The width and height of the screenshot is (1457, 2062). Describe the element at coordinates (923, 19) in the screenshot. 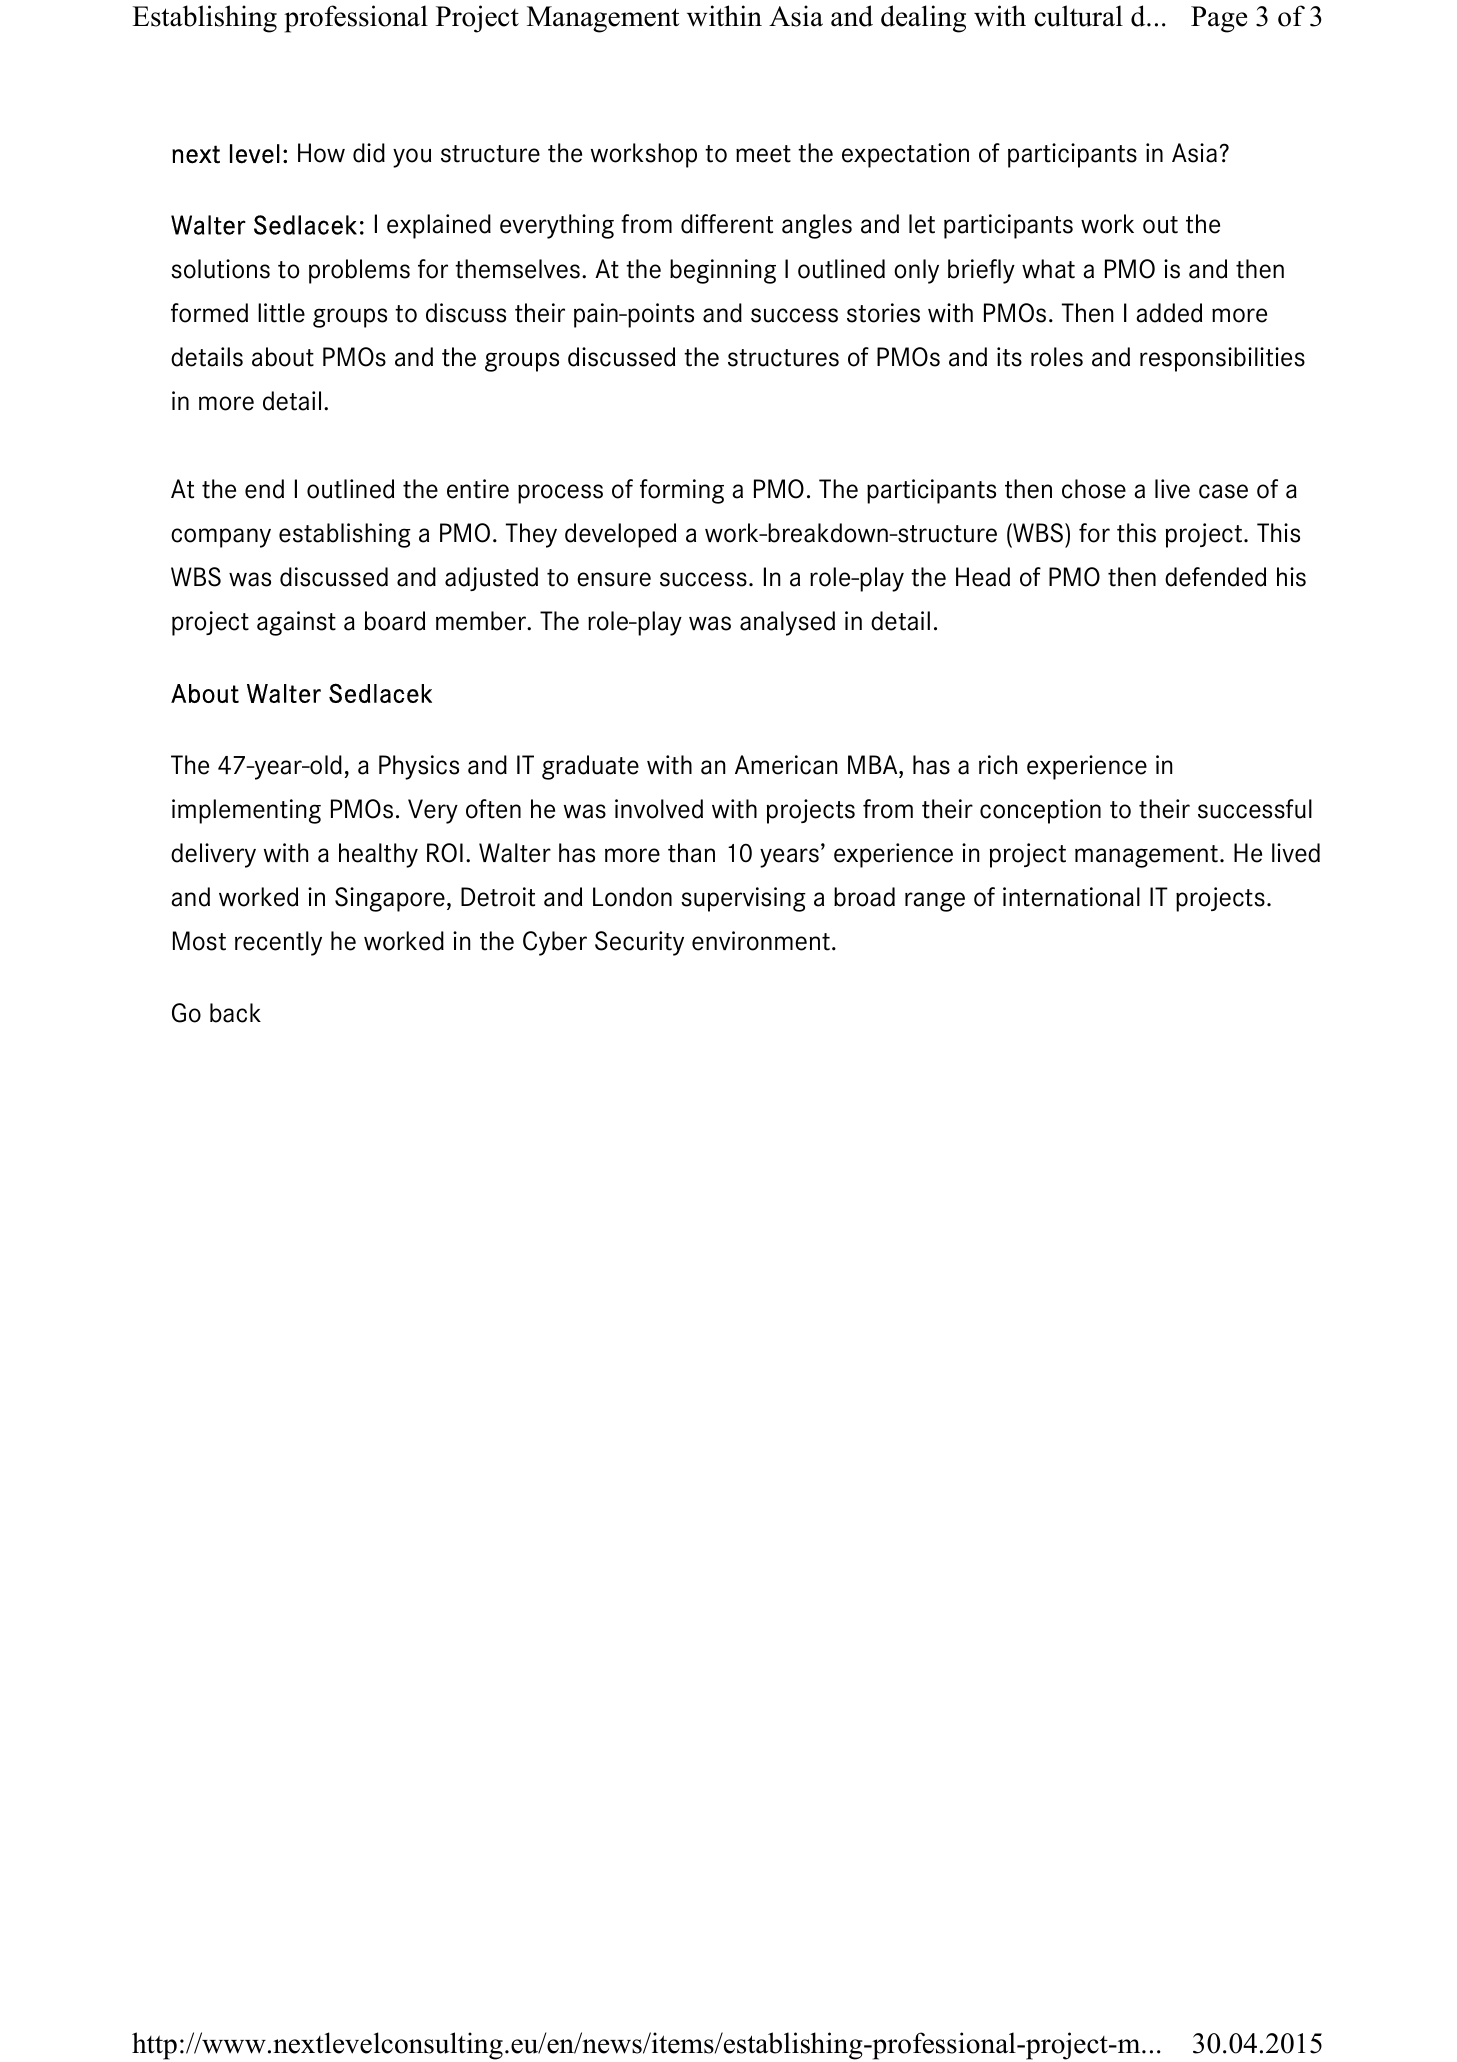

I see `dealing` at that location.
